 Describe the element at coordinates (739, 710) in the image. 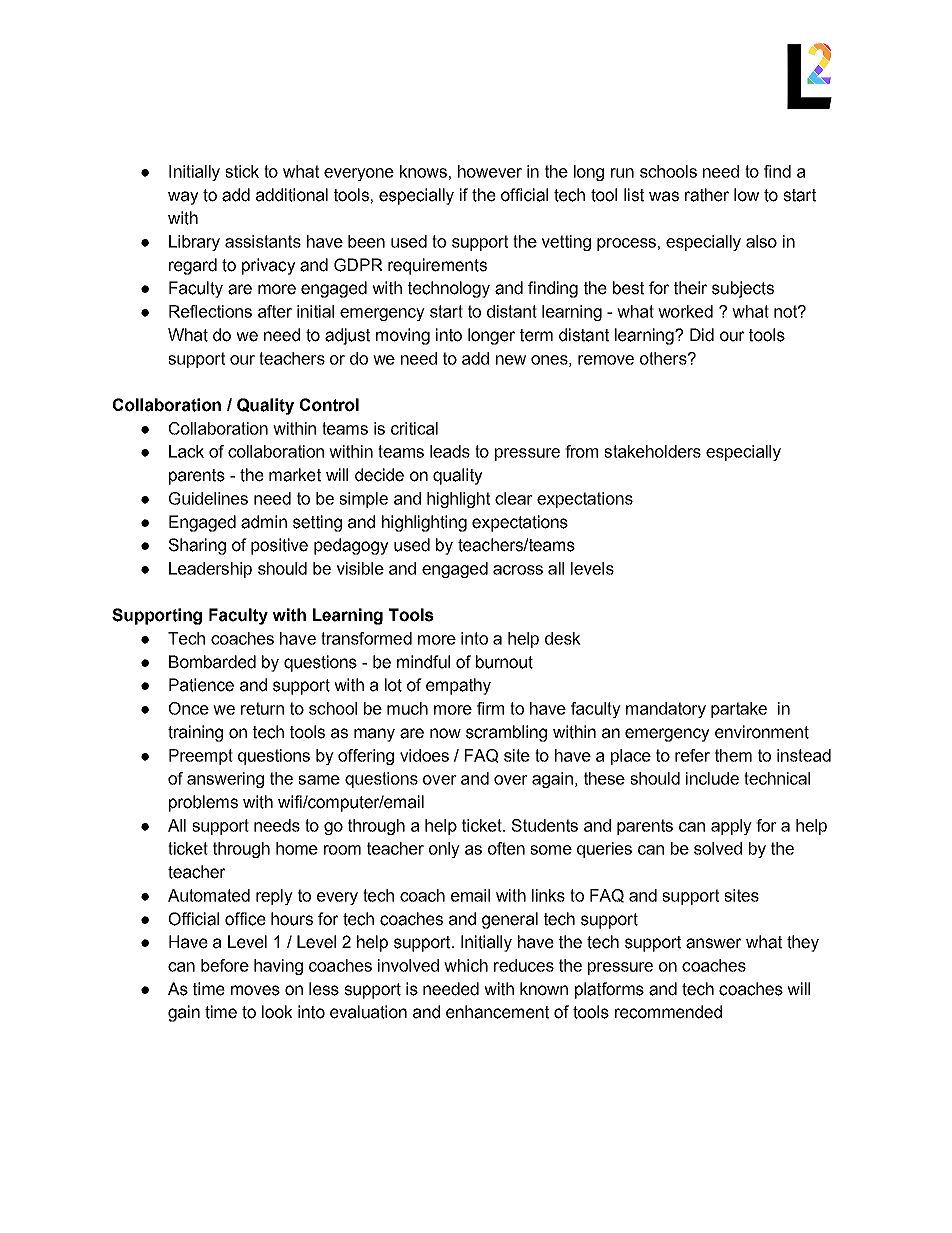

I see `partake` at that location.
